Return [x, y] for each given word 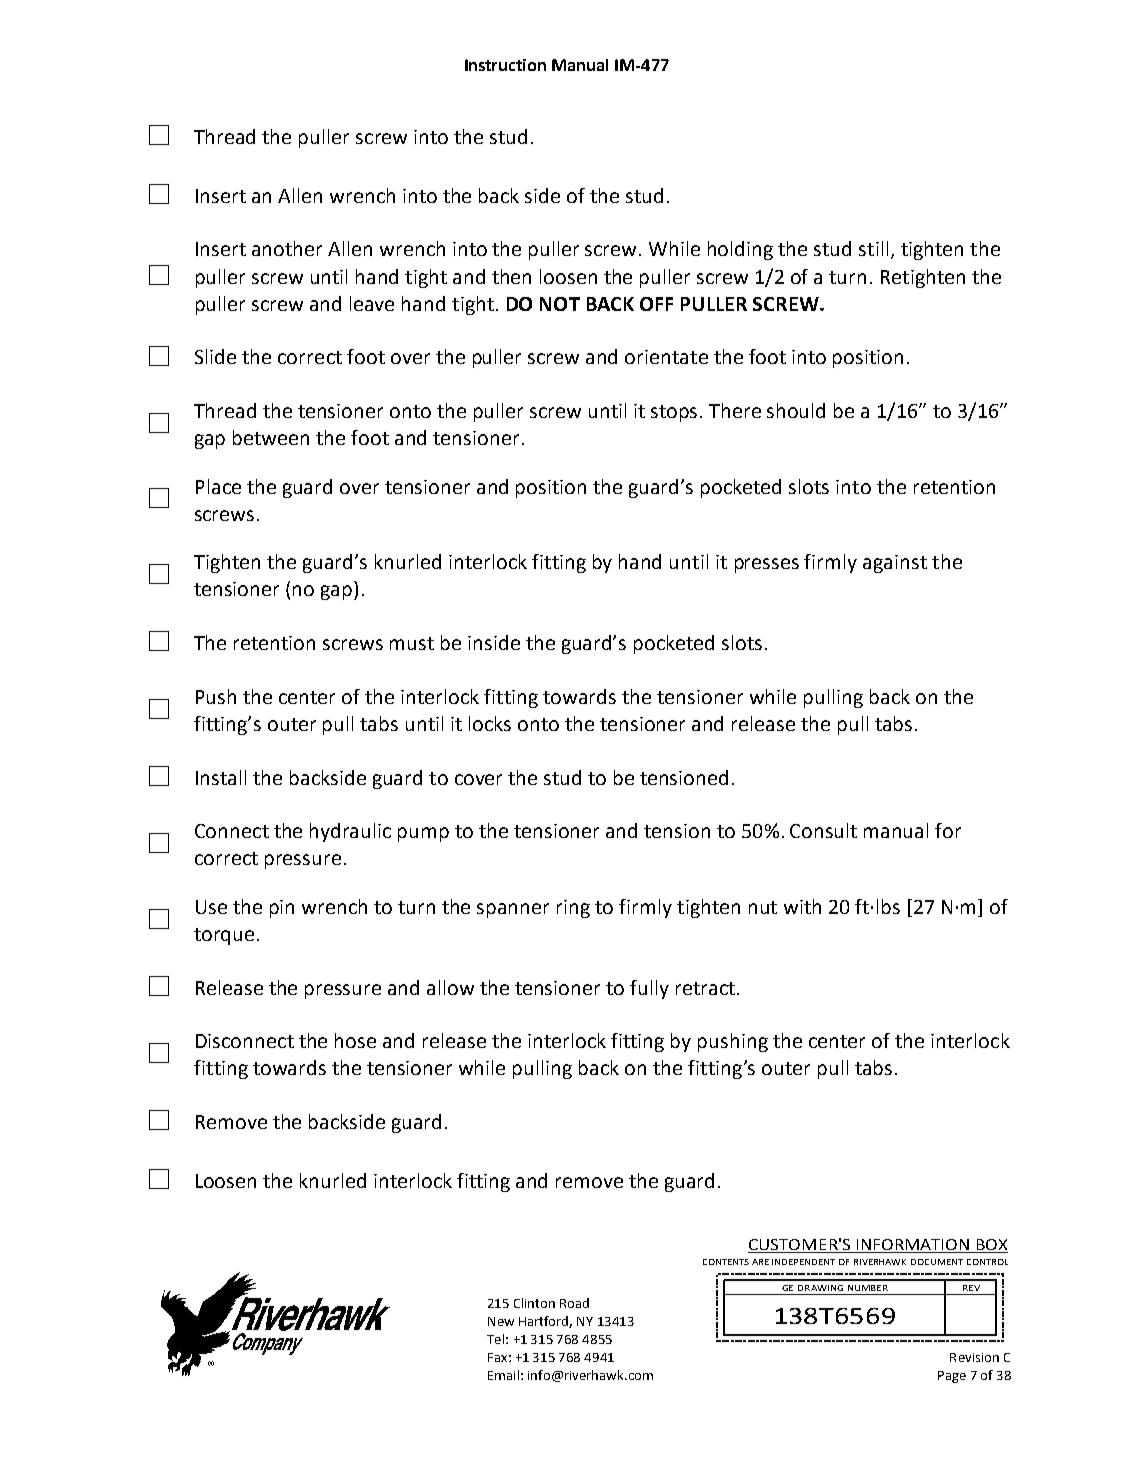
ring [573, 909]
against [895, 564]
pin [282, 909]
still [873, 248]
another [287, 248]
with [802, 906]
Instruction [505, 65]
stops [676, 413]
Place [218, 486]
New [501, 1321]
